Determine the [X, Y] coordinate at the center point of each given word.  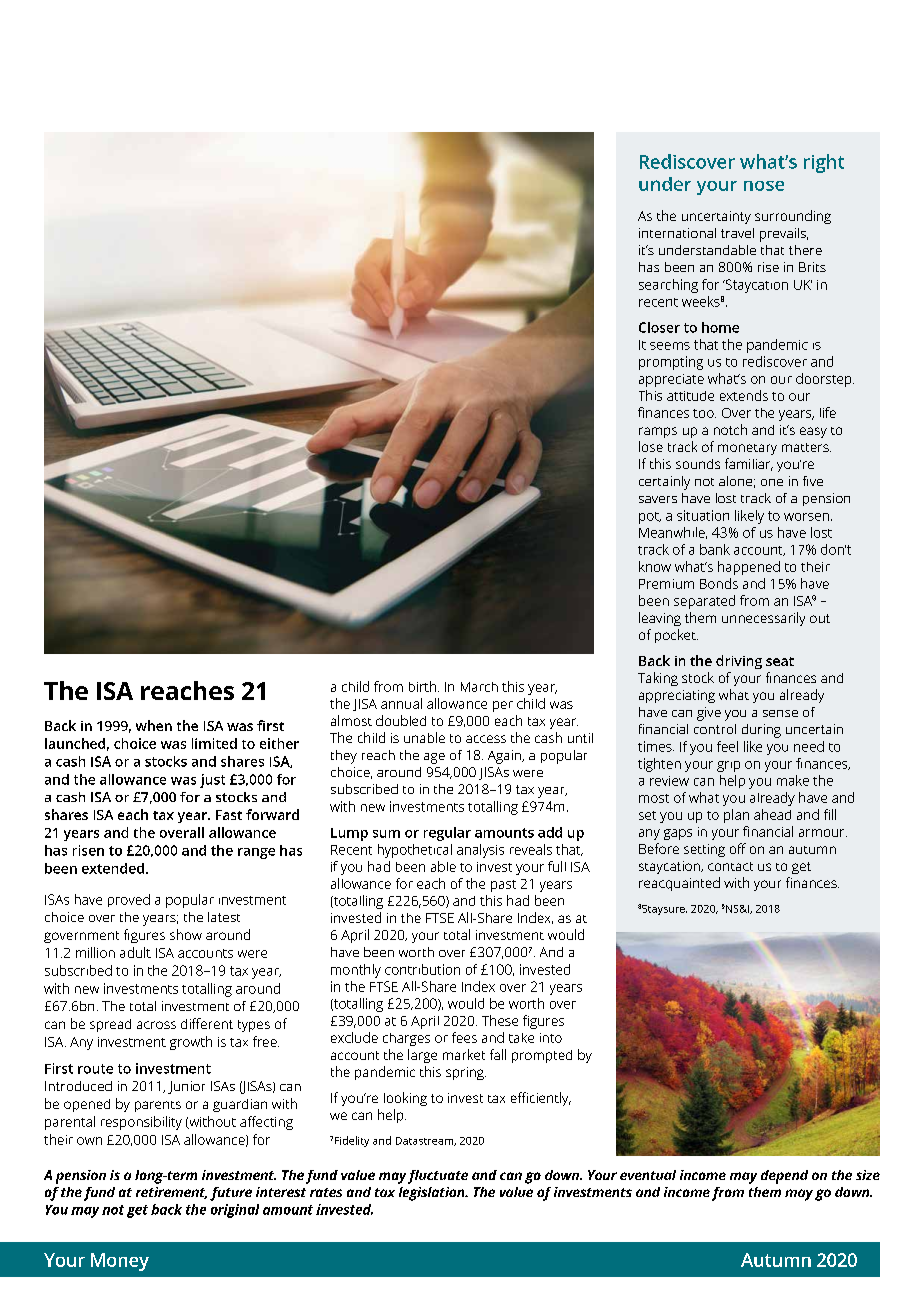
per [503, 706]
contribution [422, 969]
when [154, 725]
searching [668, 286]
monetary [747, 449]
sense [780, 713]
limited [214, 743]
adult [135, 952]
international [677, 233]
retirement [171, 1193]
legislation [433, 1194]
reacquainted [679, 884]
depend [784, 1177]
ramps [658, 432]
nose [764, 186]
